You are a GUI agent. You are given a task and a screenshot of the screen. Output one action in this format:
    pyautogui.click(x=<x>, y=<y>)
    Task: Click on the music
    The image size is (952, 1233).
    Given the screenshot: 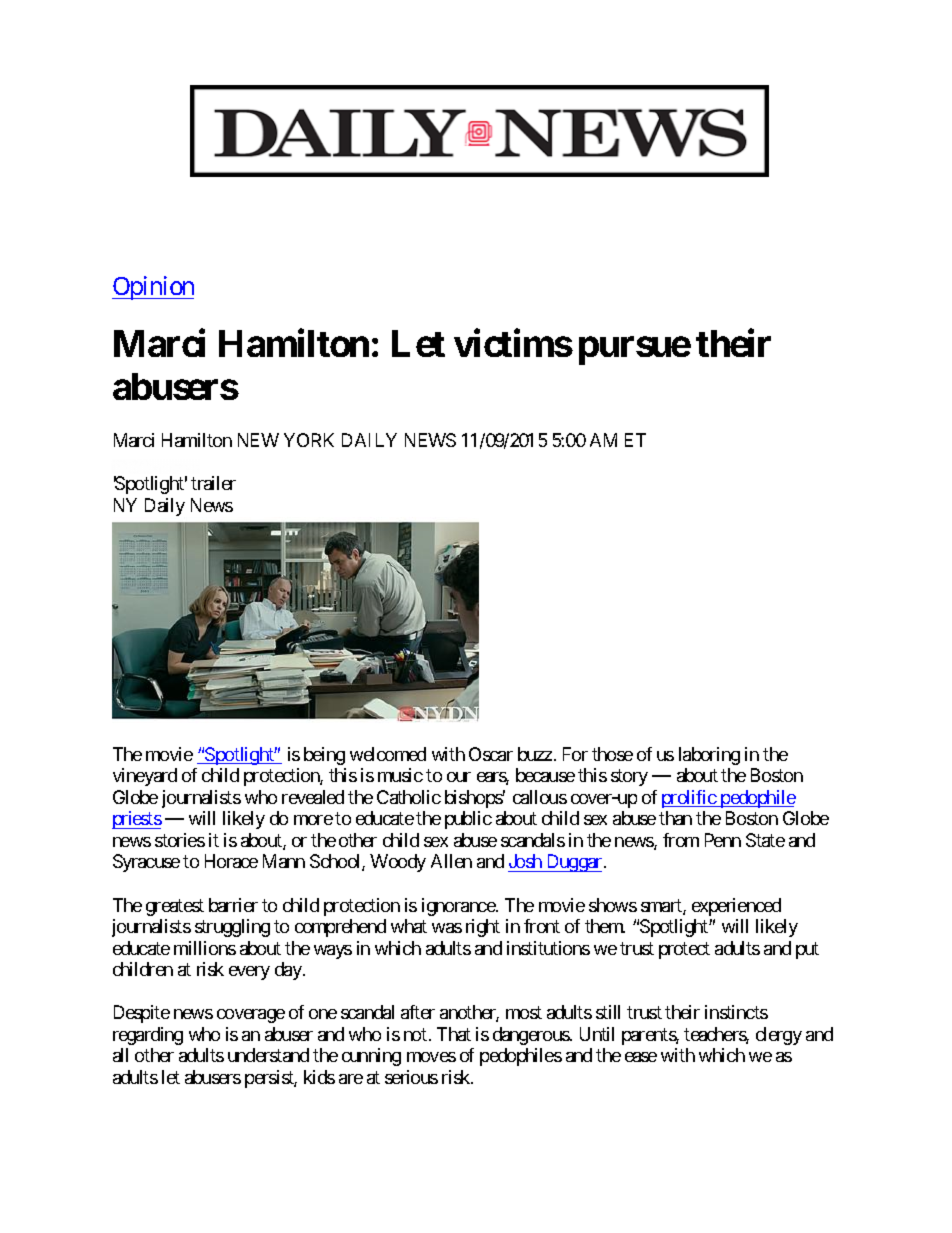 What is the action you would take?
    pyautogui.click(x=400, y=775)
